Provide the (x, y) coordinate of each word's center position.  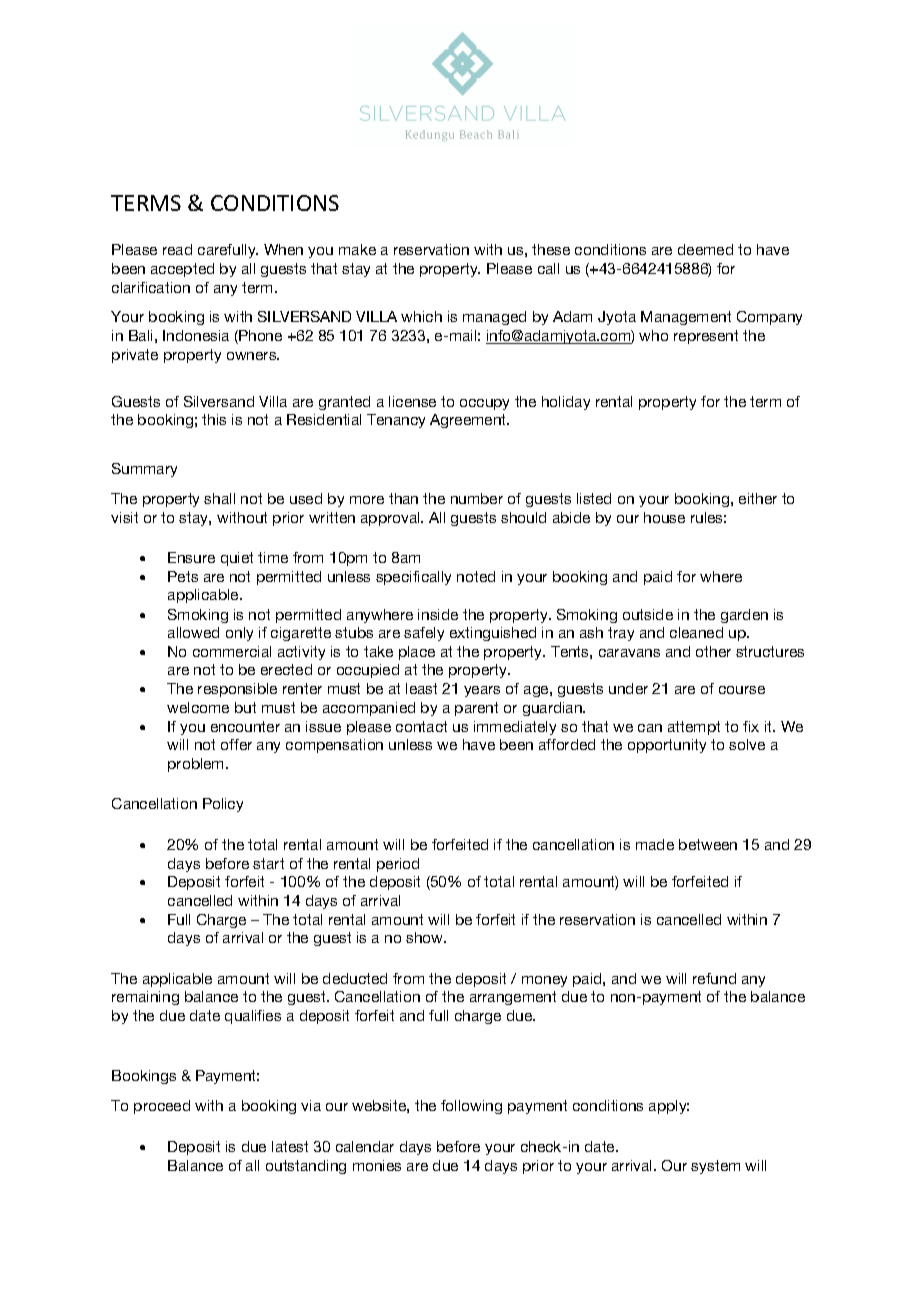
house (664, 517)
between (708, 844)
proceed (162, 1107)
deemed (705, 249)
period (398, 865)
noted (476, 576)
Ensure (191, 557)
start (268, 863)
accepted (182, 270)
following (471, 1107)
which (421, 316)
